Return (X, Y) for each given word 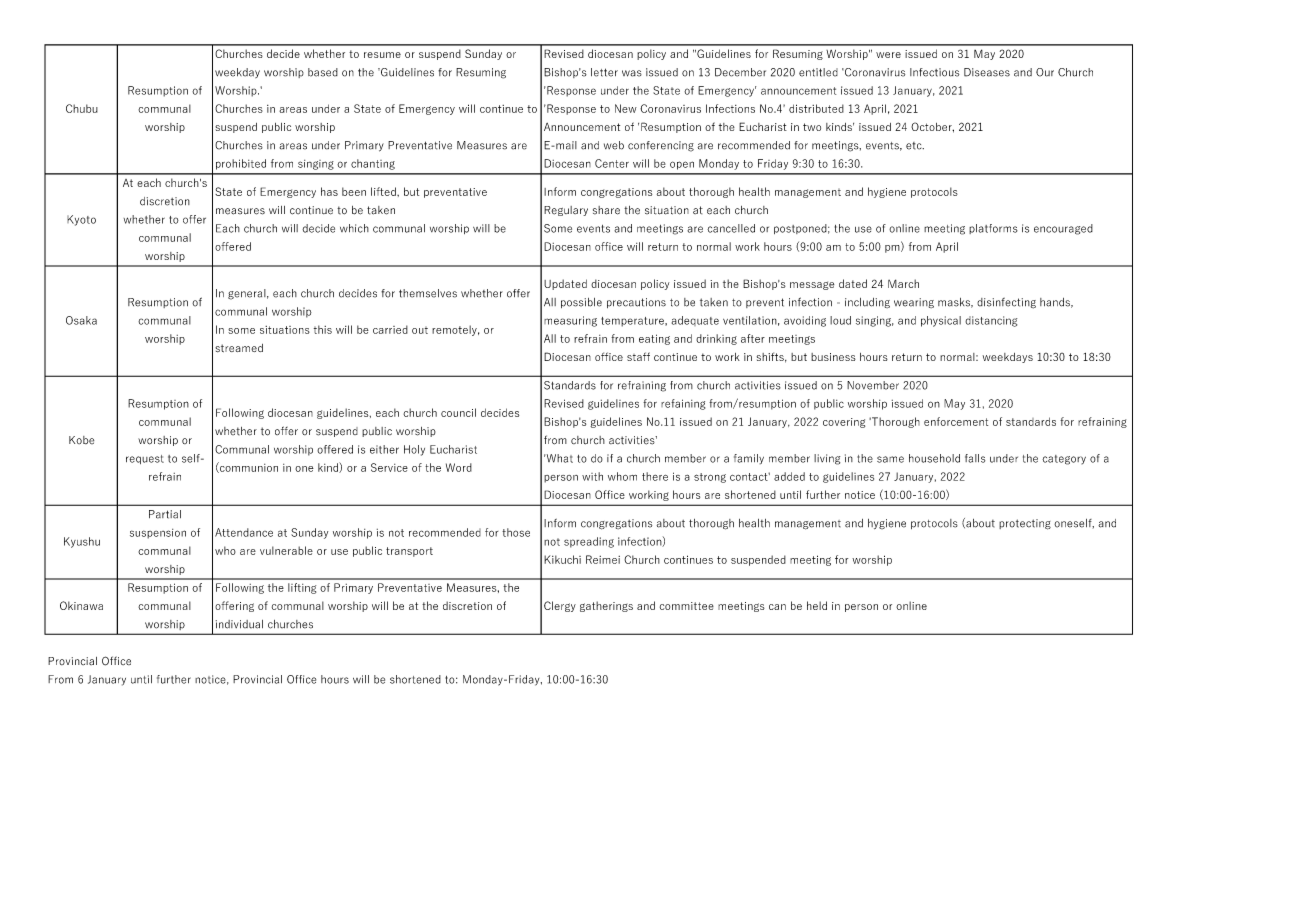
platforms (993, 229)
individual (239, 624)
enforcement (956, 421)
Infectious (934, 72)
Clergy (560, 606)
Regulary (566, 211)
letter (604, 72)
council (458, 412)
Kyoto (81, 220)
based (323, 72)
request (145, 459)
